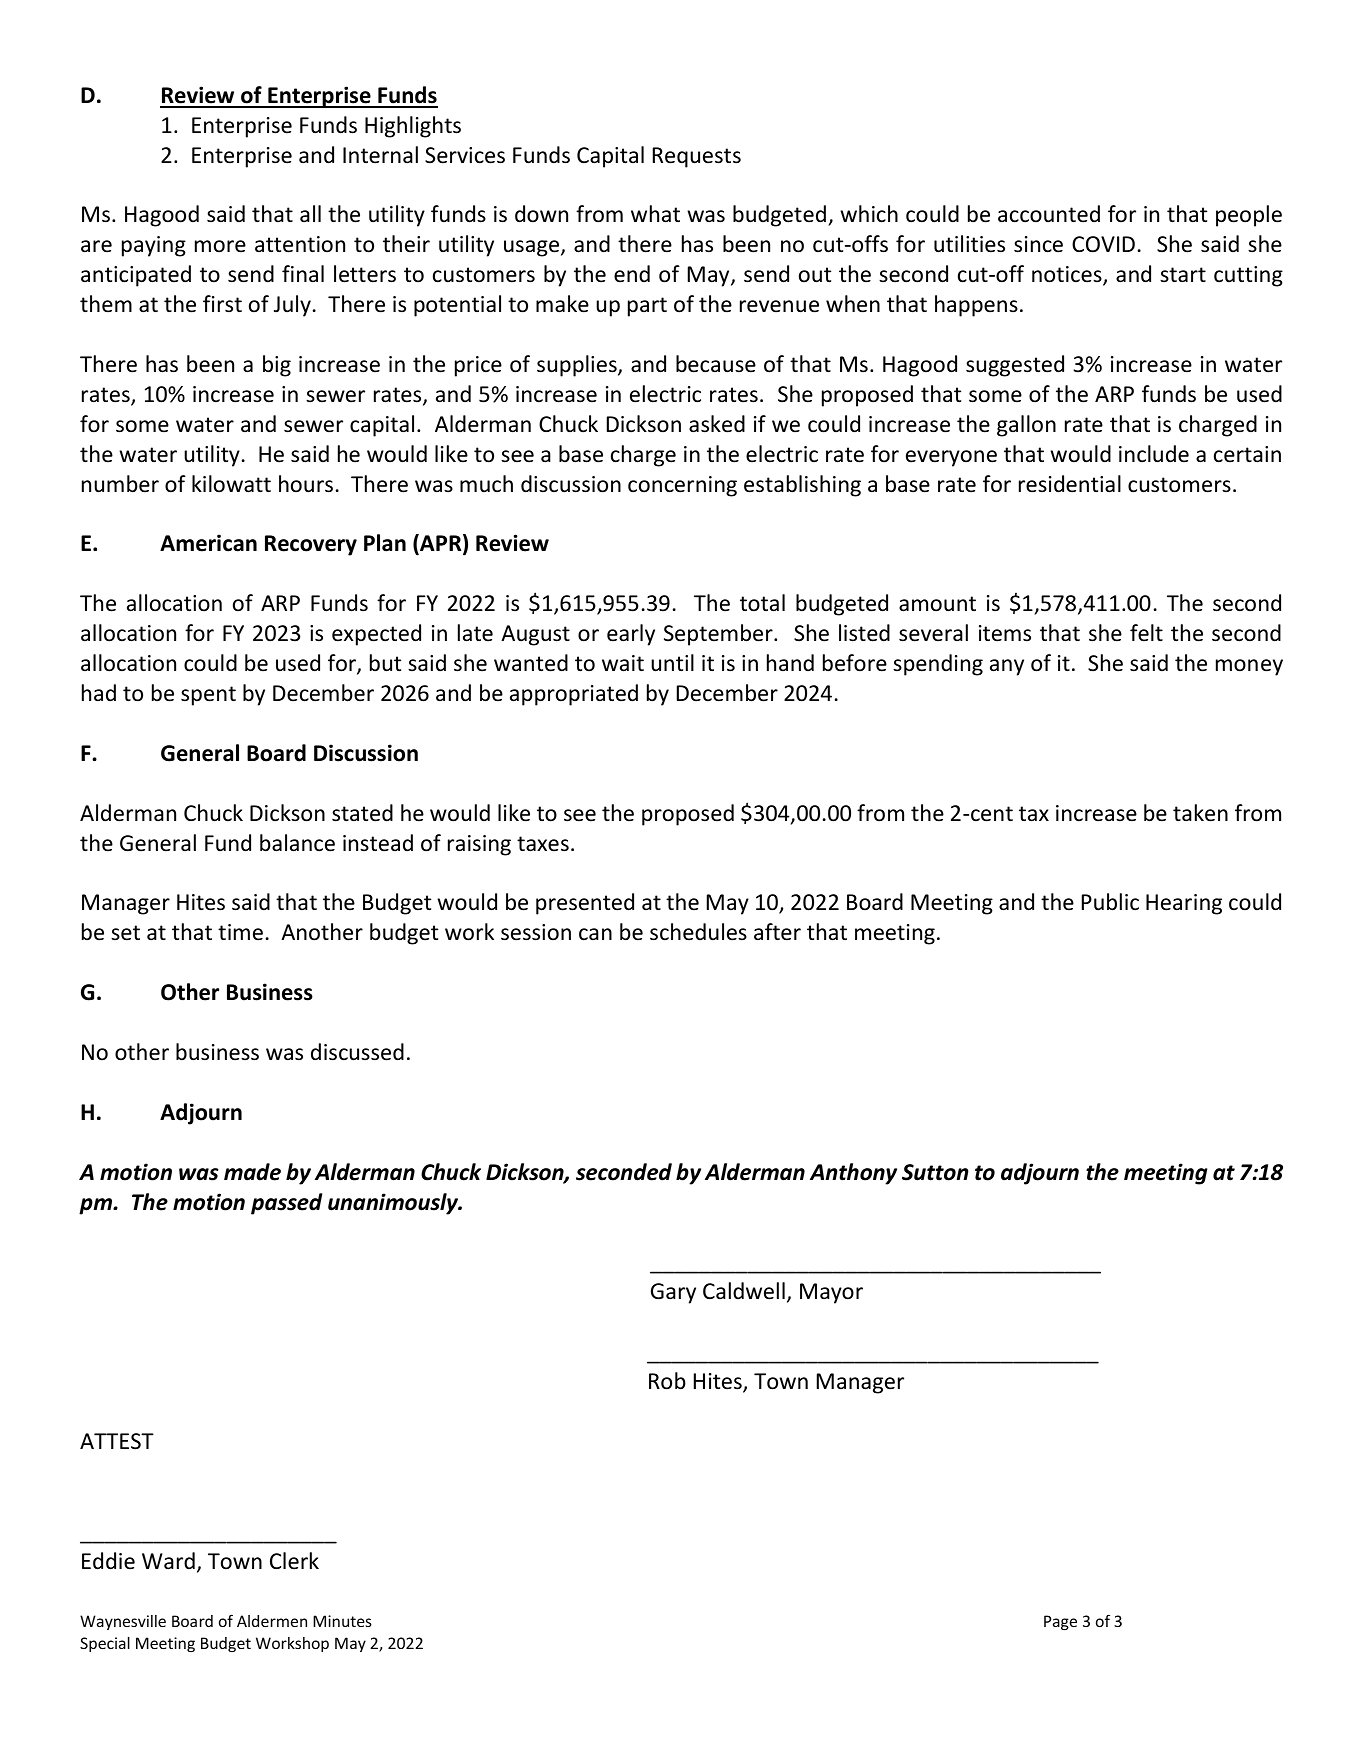 This document has width=1363, height=1764. What do you see at coordinates (1110, 902) in the document?
I see `Public` at bounding box center [1110, 902].
